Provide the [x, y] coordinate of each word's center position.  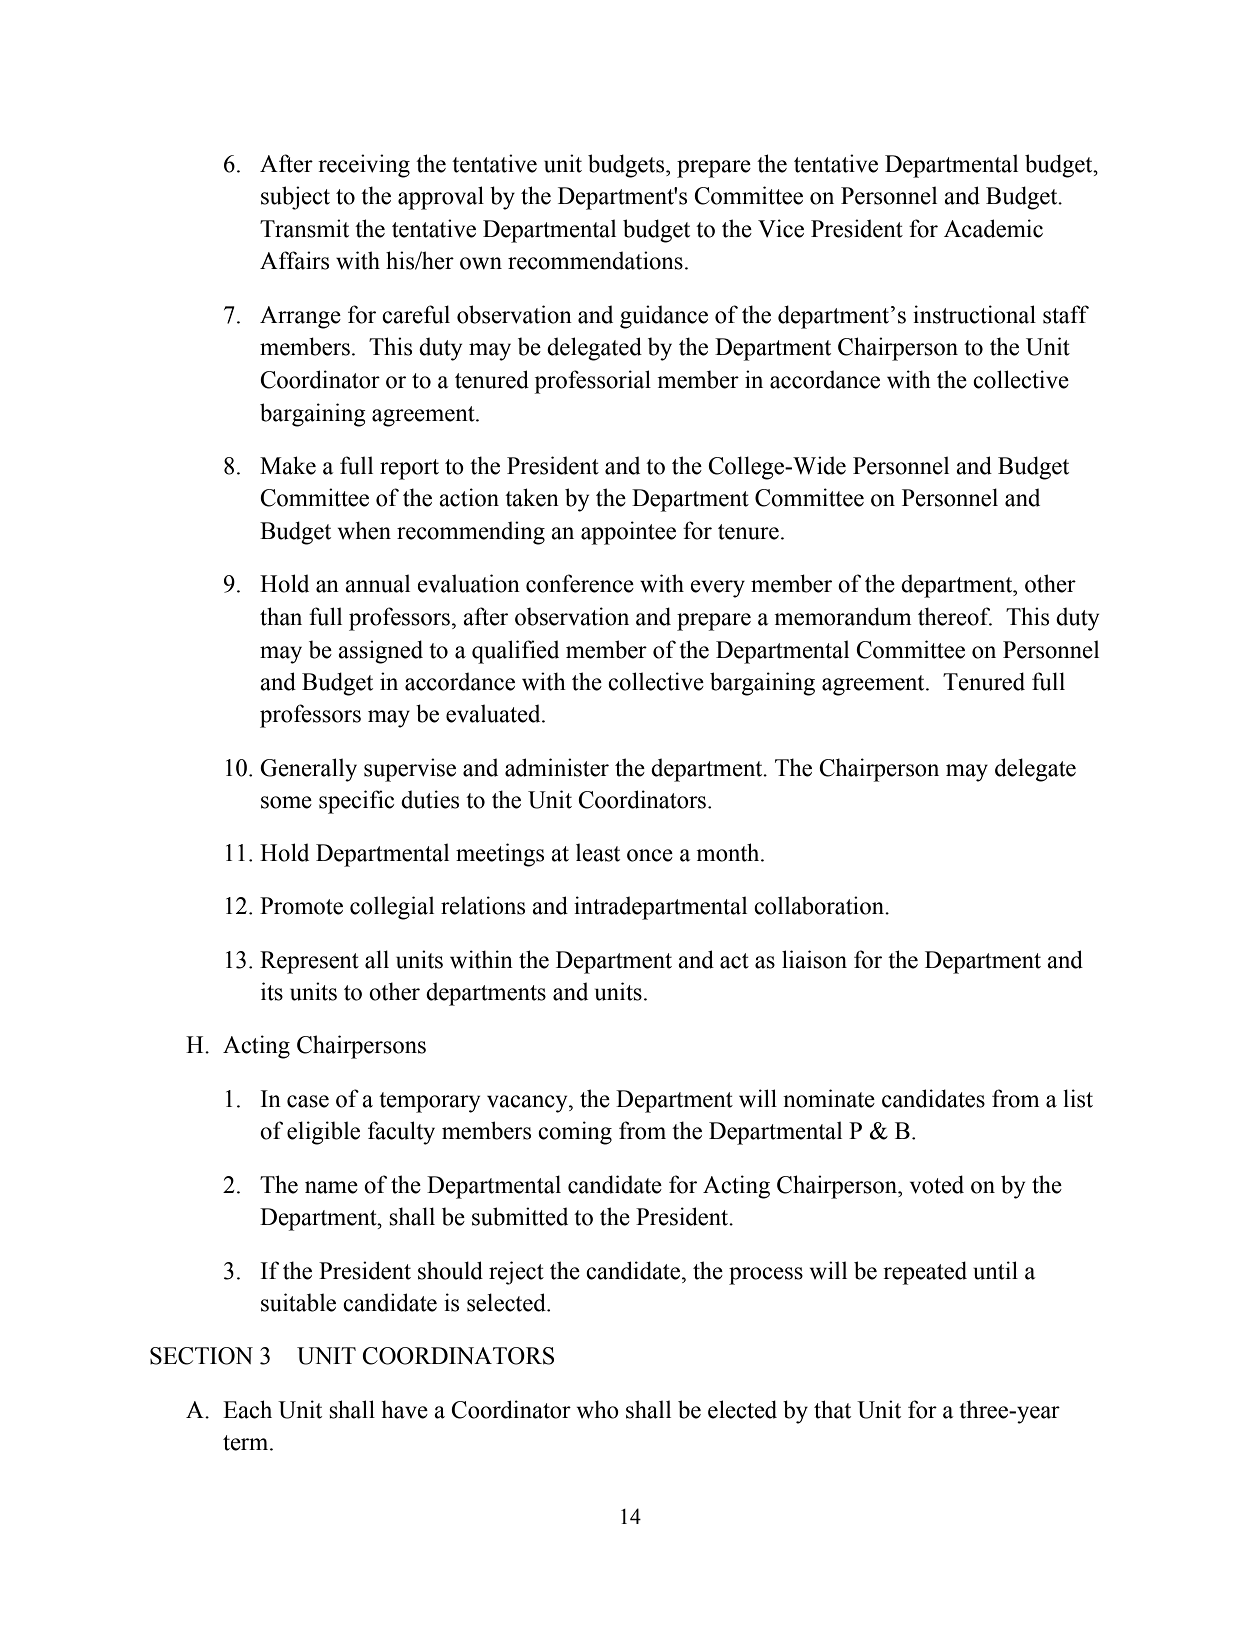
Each [247, 1409]
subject [295, 198]
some [286, 802]
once [650, 855]
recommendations [595, 260]
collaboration [820, 905]
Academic [993, 228]
